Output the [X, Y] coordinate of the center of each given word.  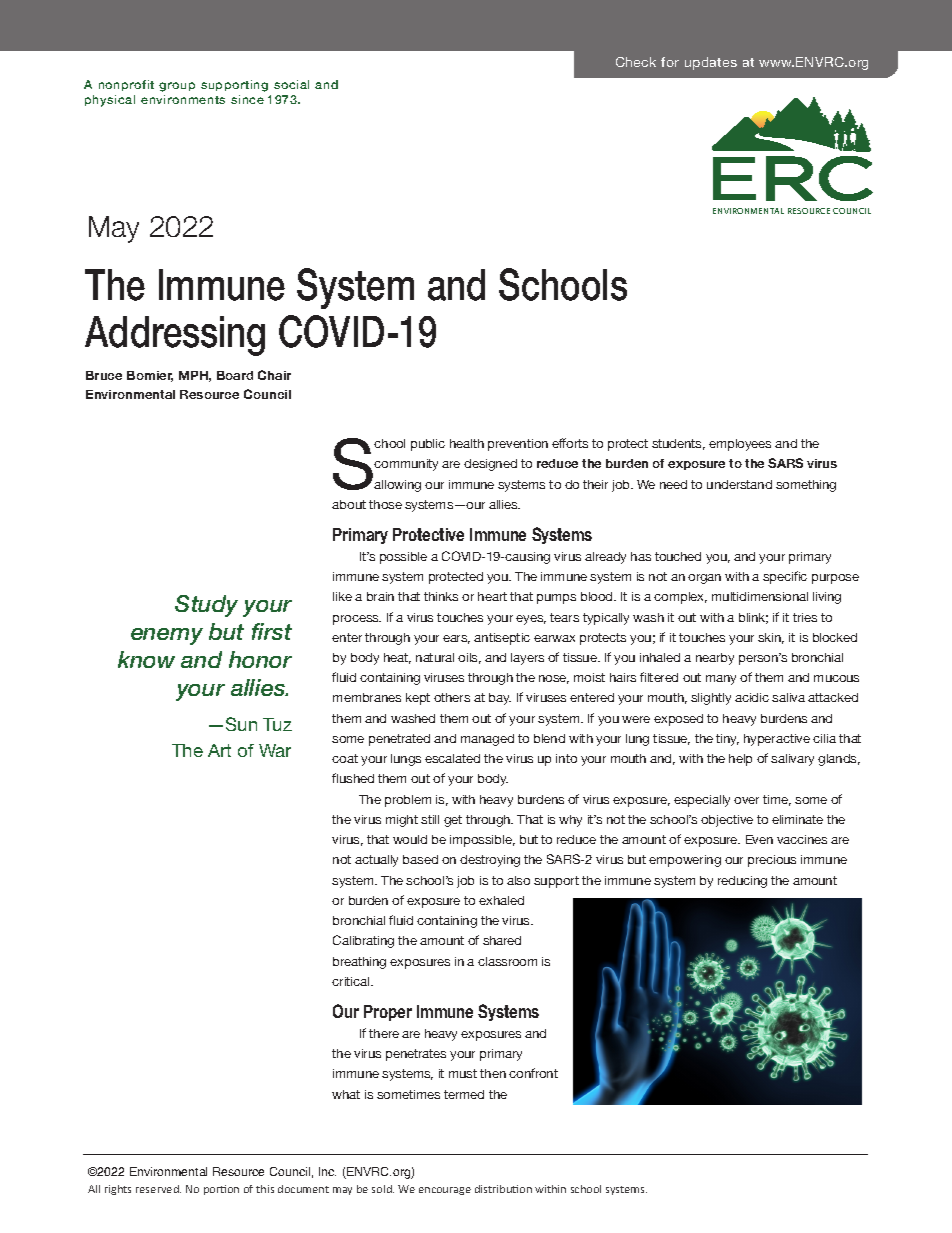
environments [183, 99]
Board [235, 375]
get [453, 821]
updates [711, 63]
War [275, 750]
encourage [445, 1191]
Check [636, 62]
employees [740, 445]
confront [533, 1073]
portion [221, 1190]
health [467, 443]
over [746, 800]
